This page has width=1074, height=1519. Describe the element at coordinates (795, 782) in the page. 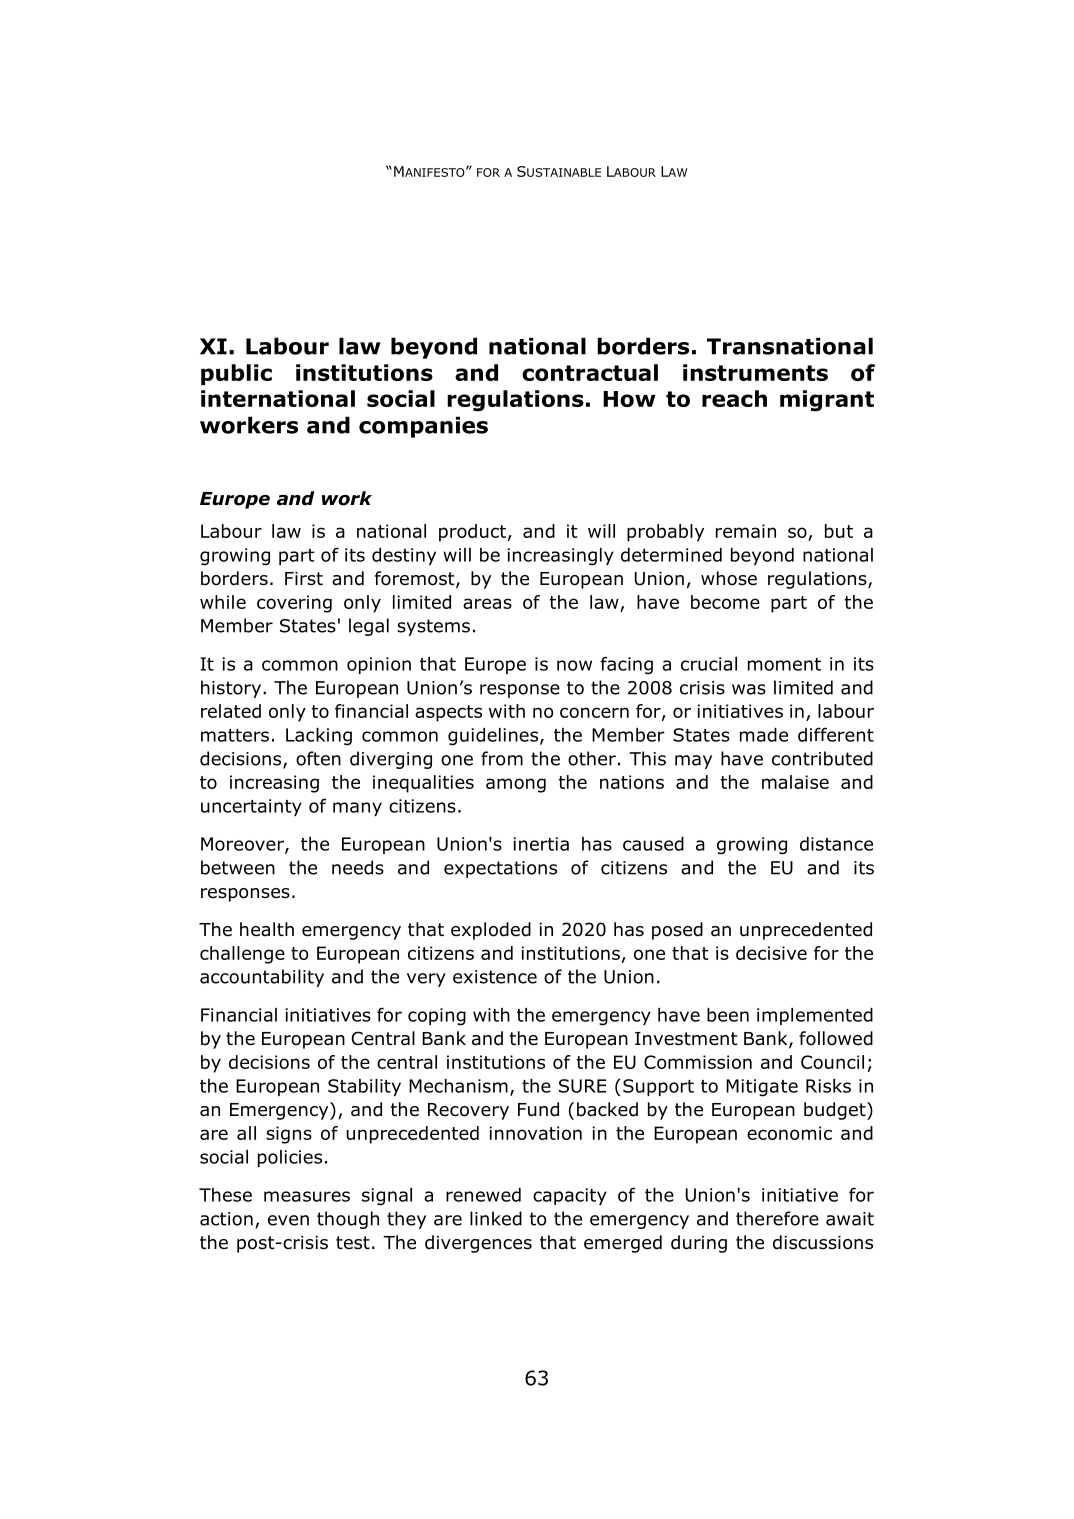

I see `malaise` at that location.
